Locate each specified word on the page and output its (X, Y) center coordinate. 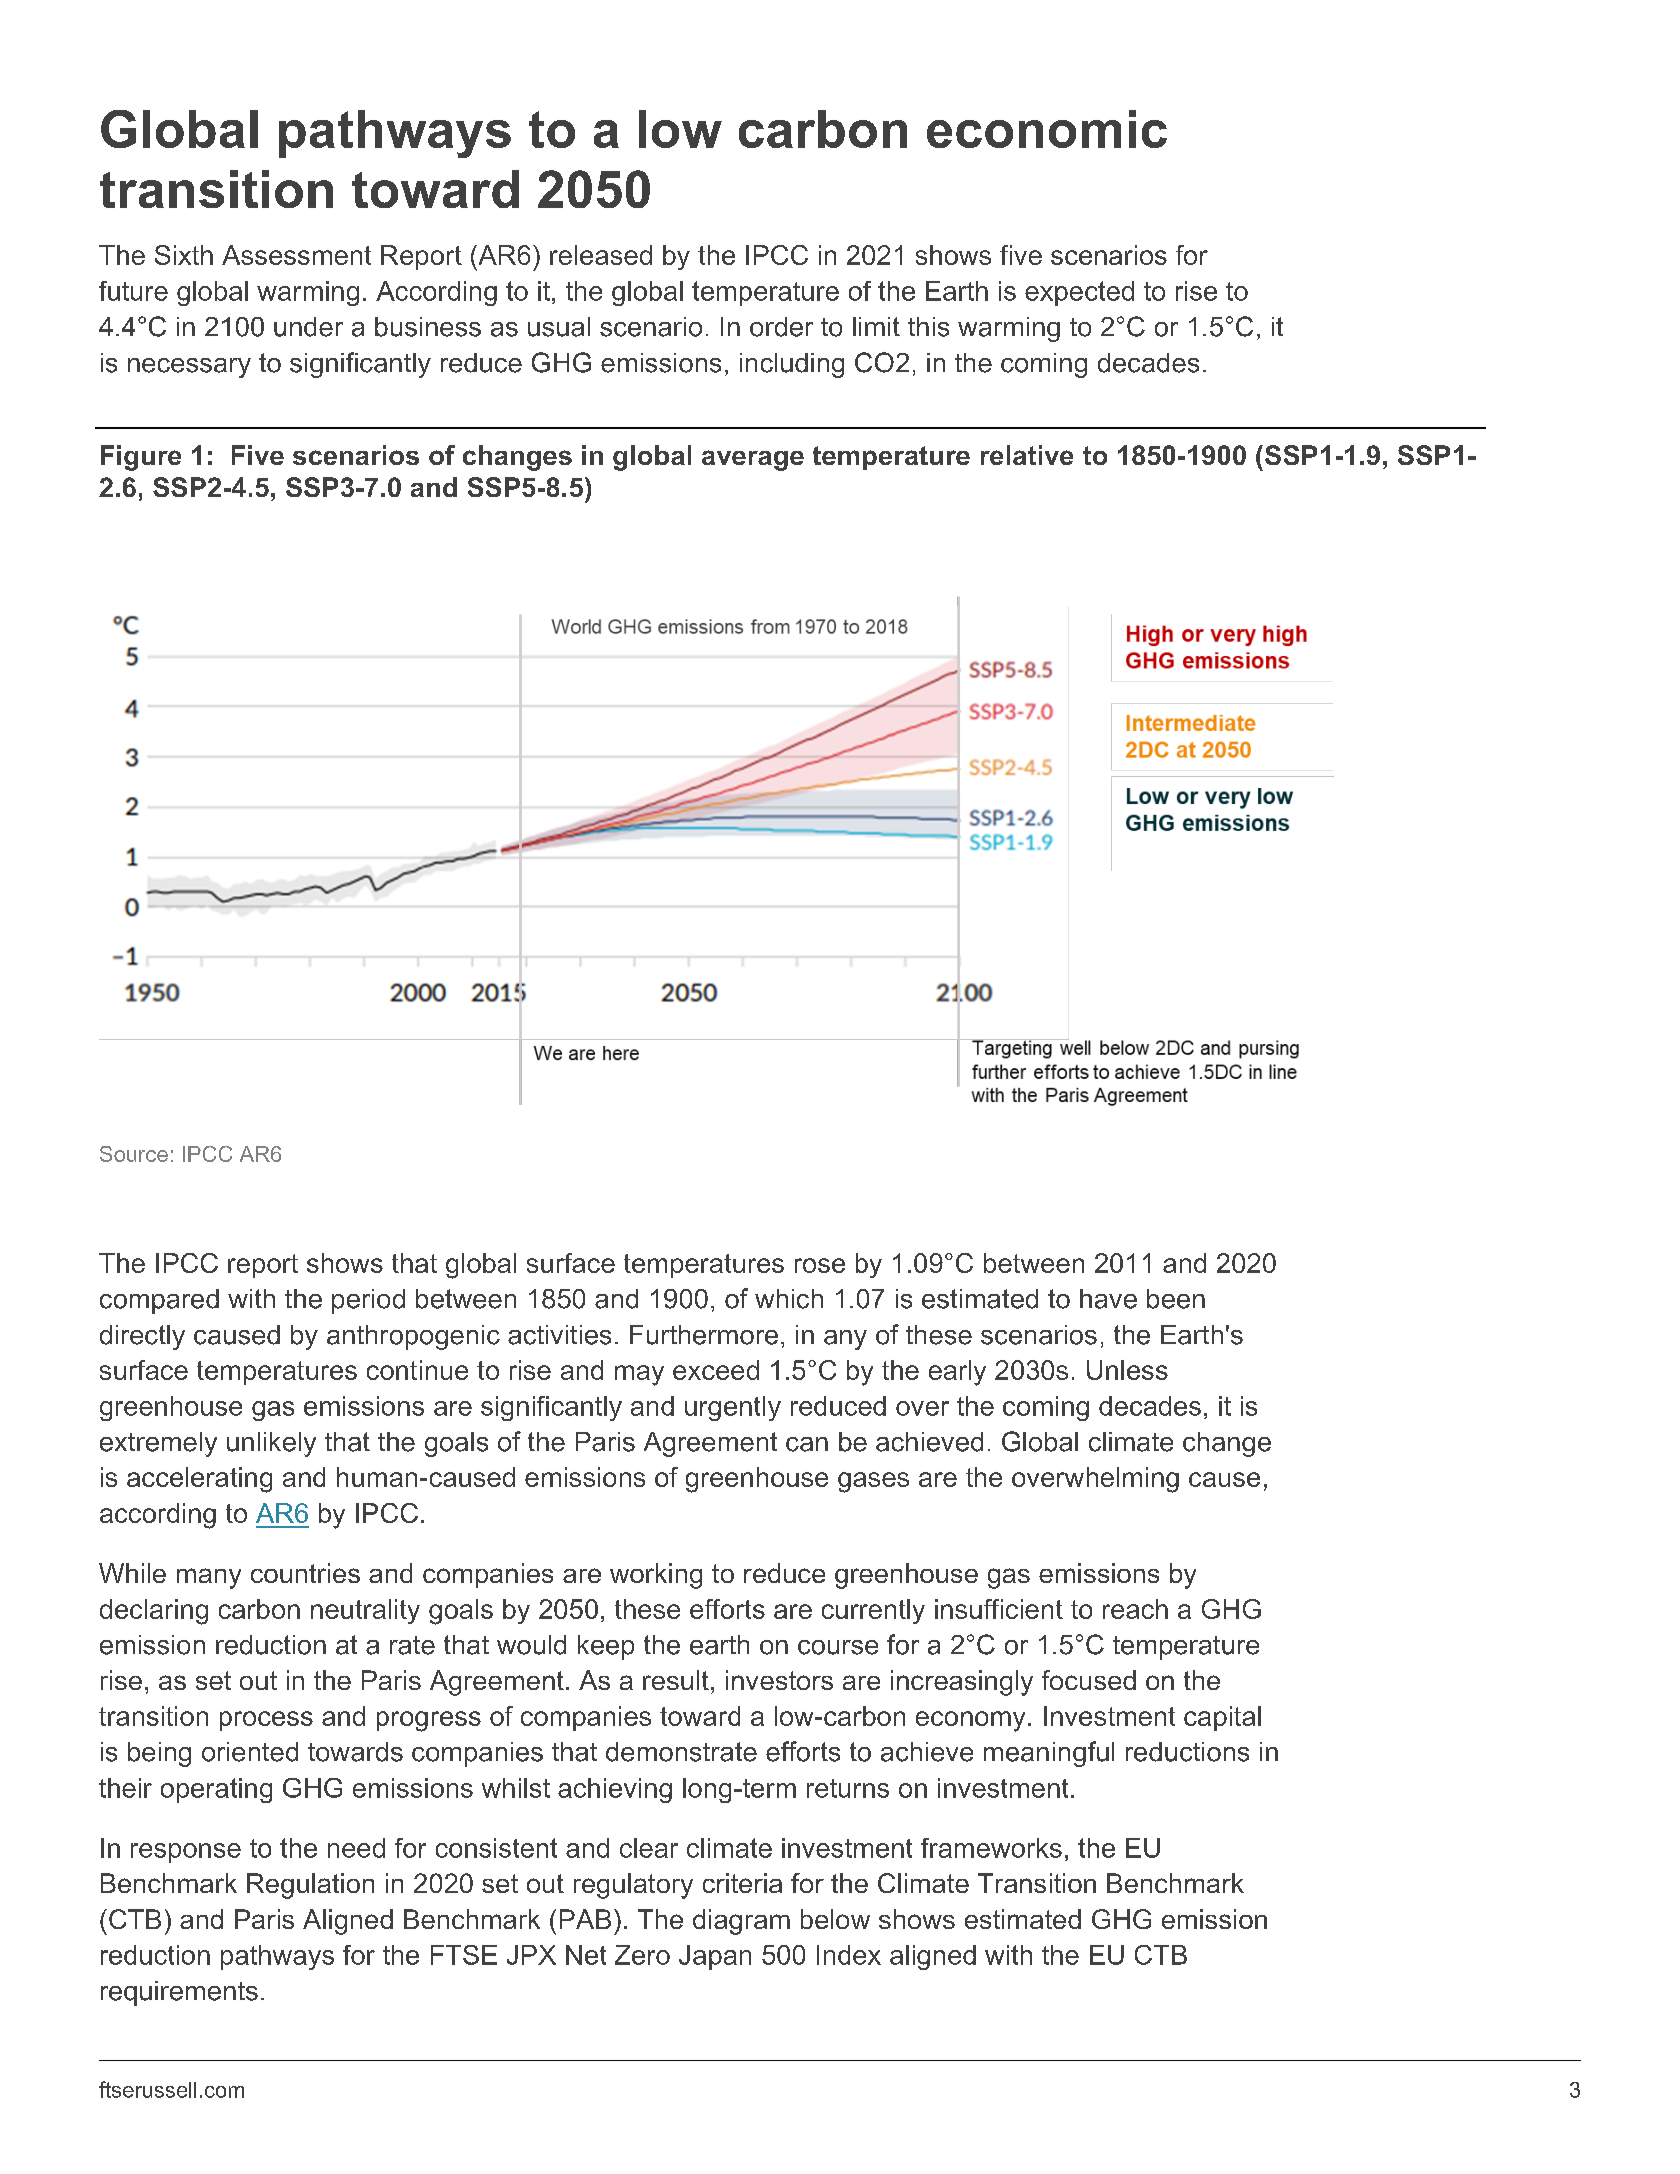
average (753, 460)
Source (134, 1154)
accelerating (199, 1480)
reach (1135, 1609)
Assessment (296, 255)
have (1108, 1299)
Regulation (310, 1886)
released (601, 255)
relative (1027, 455)
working (656, 1576)
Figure (141, 458)
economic (1047, 129)
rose (820, 1265)
